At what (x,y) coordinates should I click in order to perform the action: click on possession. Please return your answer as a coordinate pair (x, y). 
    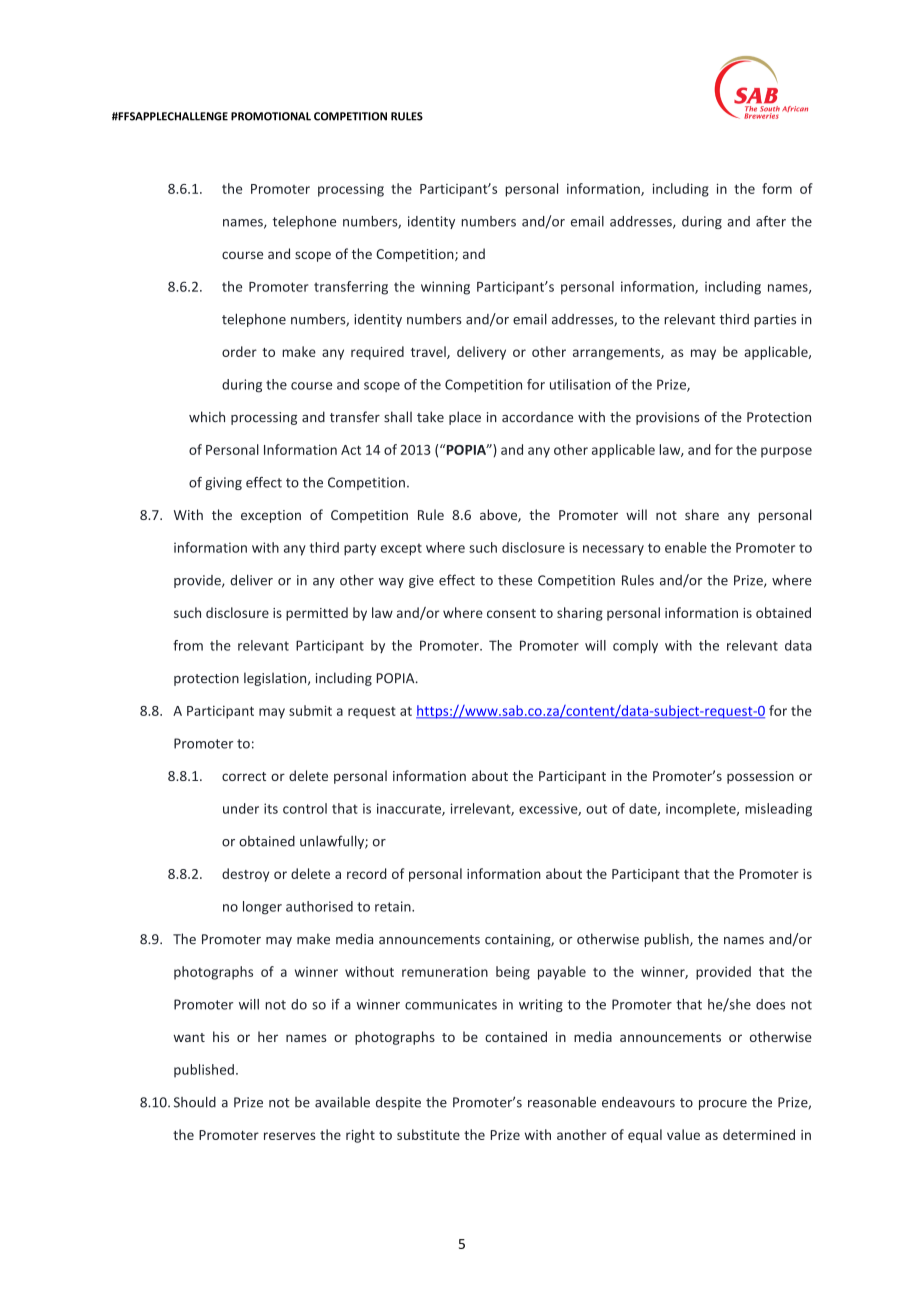
    Looking at the image, I should click on (760, 777).
